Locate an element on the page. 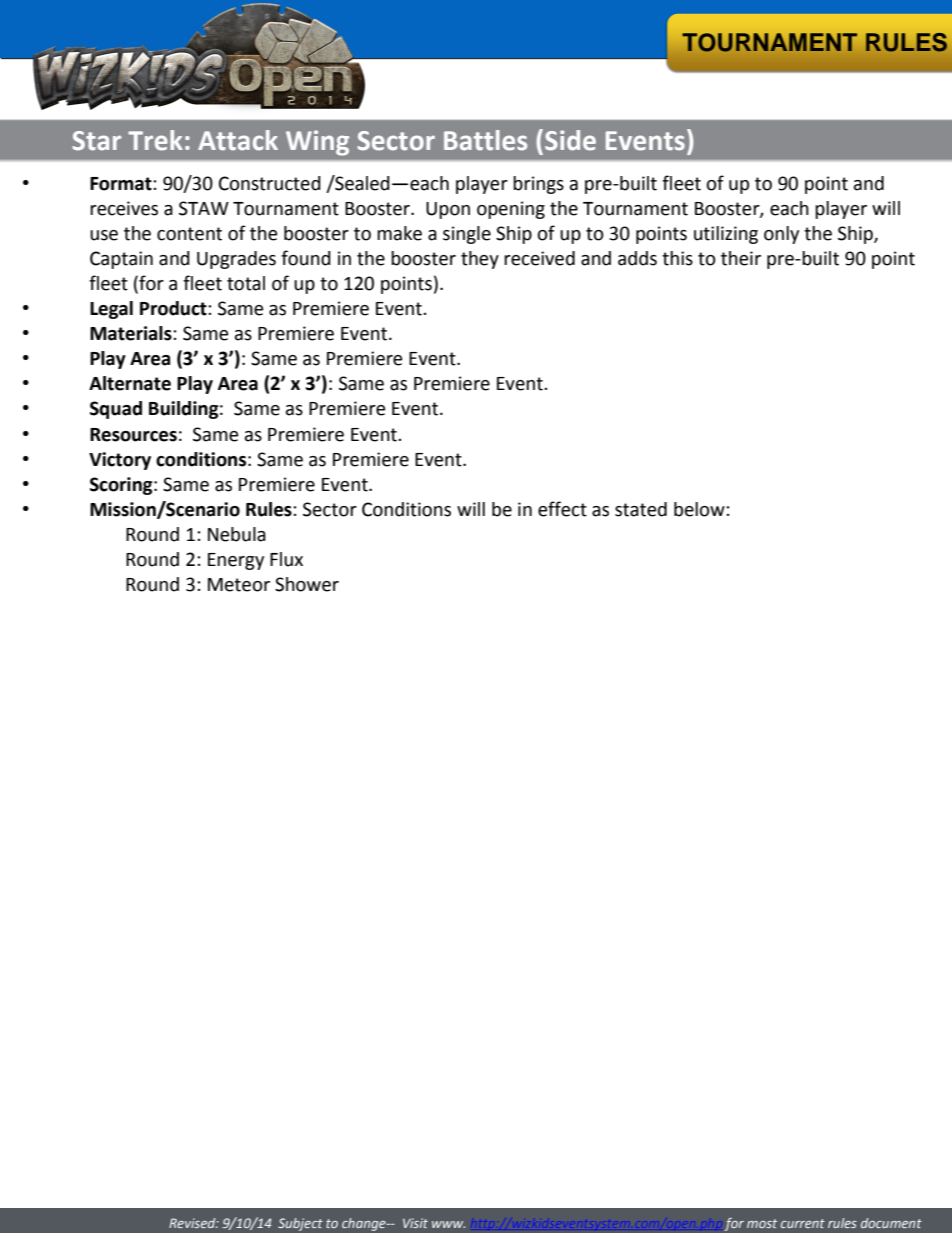 The image size is (952, 1233). Nebula is located at coordinates (237, 534).
